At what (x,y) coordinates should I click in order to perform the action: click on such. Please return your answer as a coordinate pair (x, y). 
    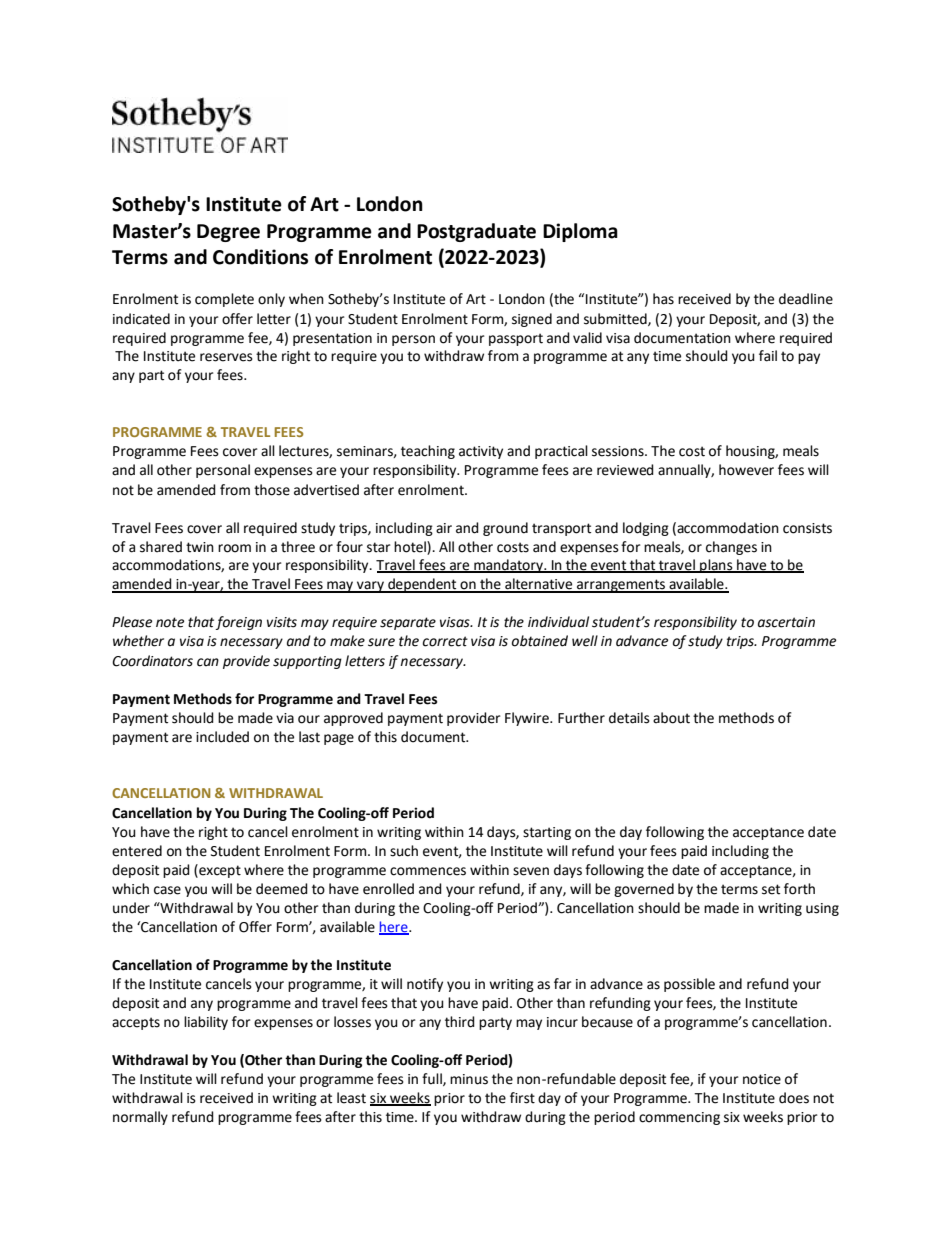
    Looking at the image, I should click on (404, 851).
